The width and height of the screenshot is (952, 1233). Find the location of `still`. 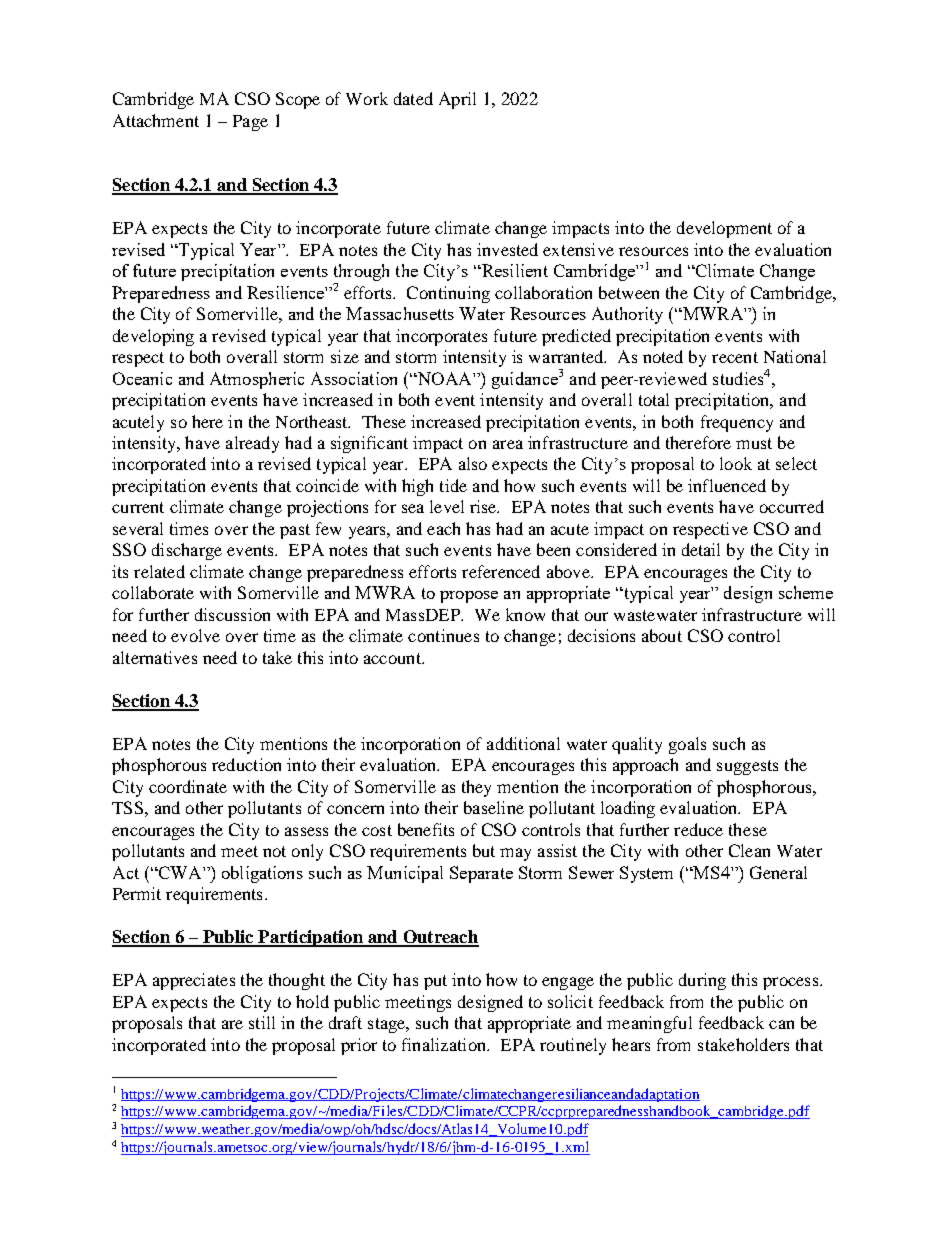

still is located at coordinates (262, 1022).
